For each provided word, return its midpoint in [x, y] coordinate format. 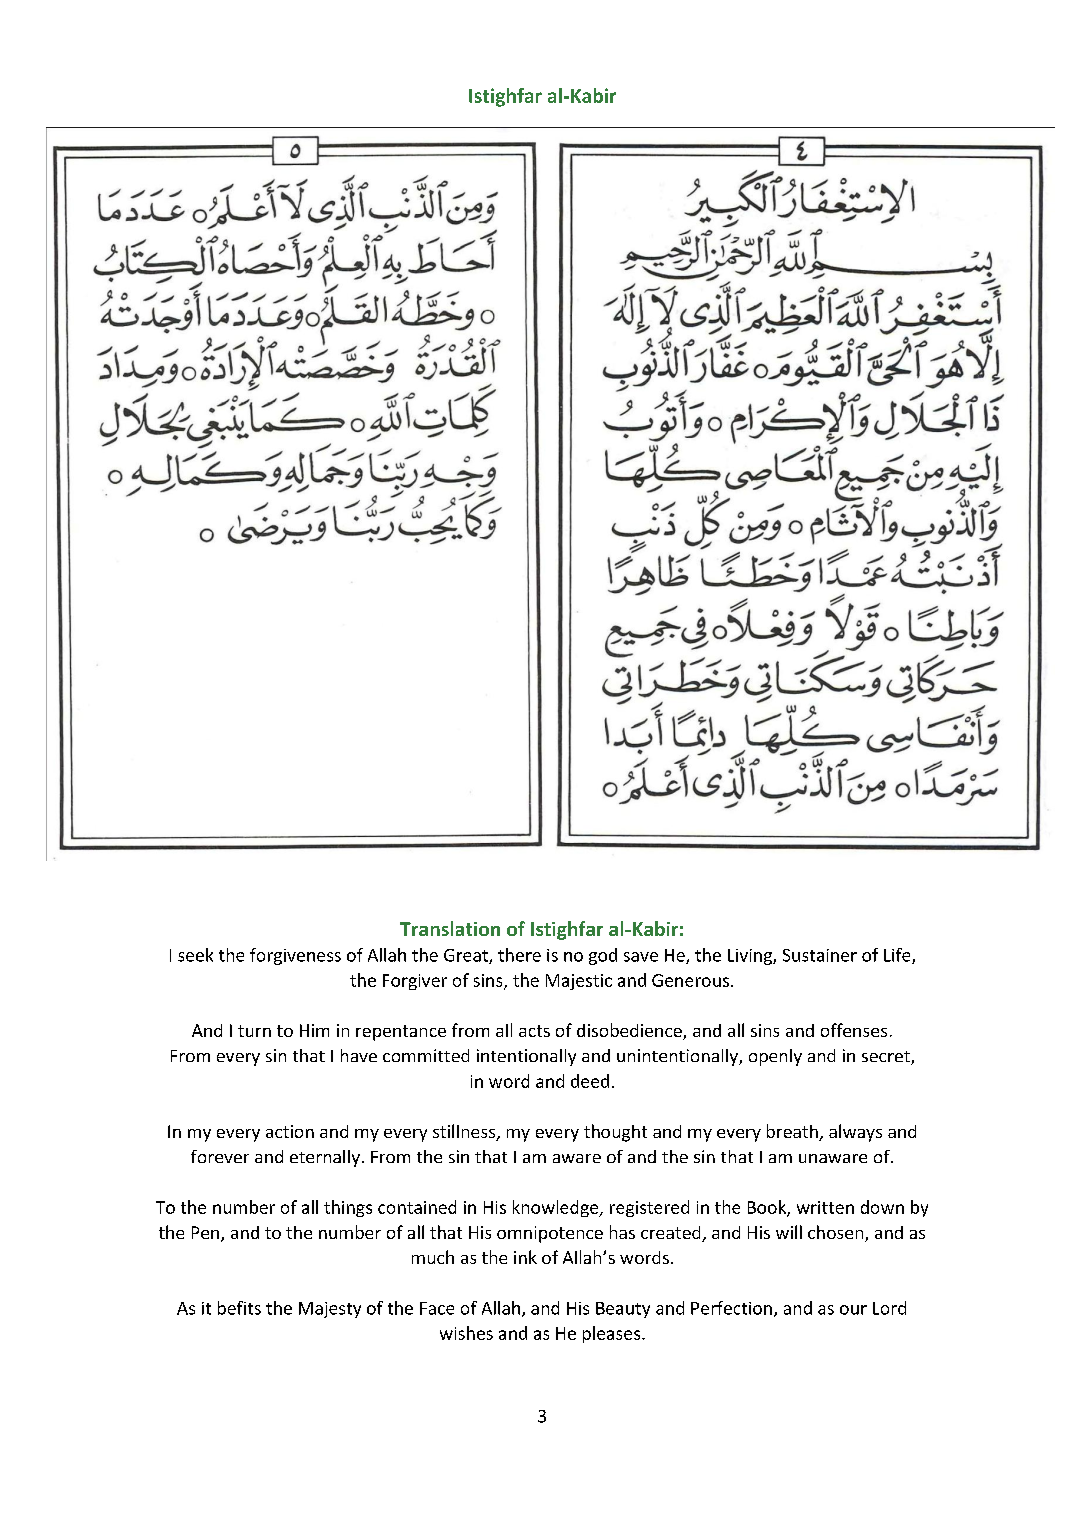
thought [615, 1133]
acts [534, 1031]
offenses [854, 1030]
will [789, 1232]
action [290, 1131]
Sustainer [820, 955]
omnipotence [550, 1234]
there [519, 955]
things [348, 1208]
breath [793, 1132]
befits [239, 1308]
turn [254, 1031]
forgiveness [295, 956]
